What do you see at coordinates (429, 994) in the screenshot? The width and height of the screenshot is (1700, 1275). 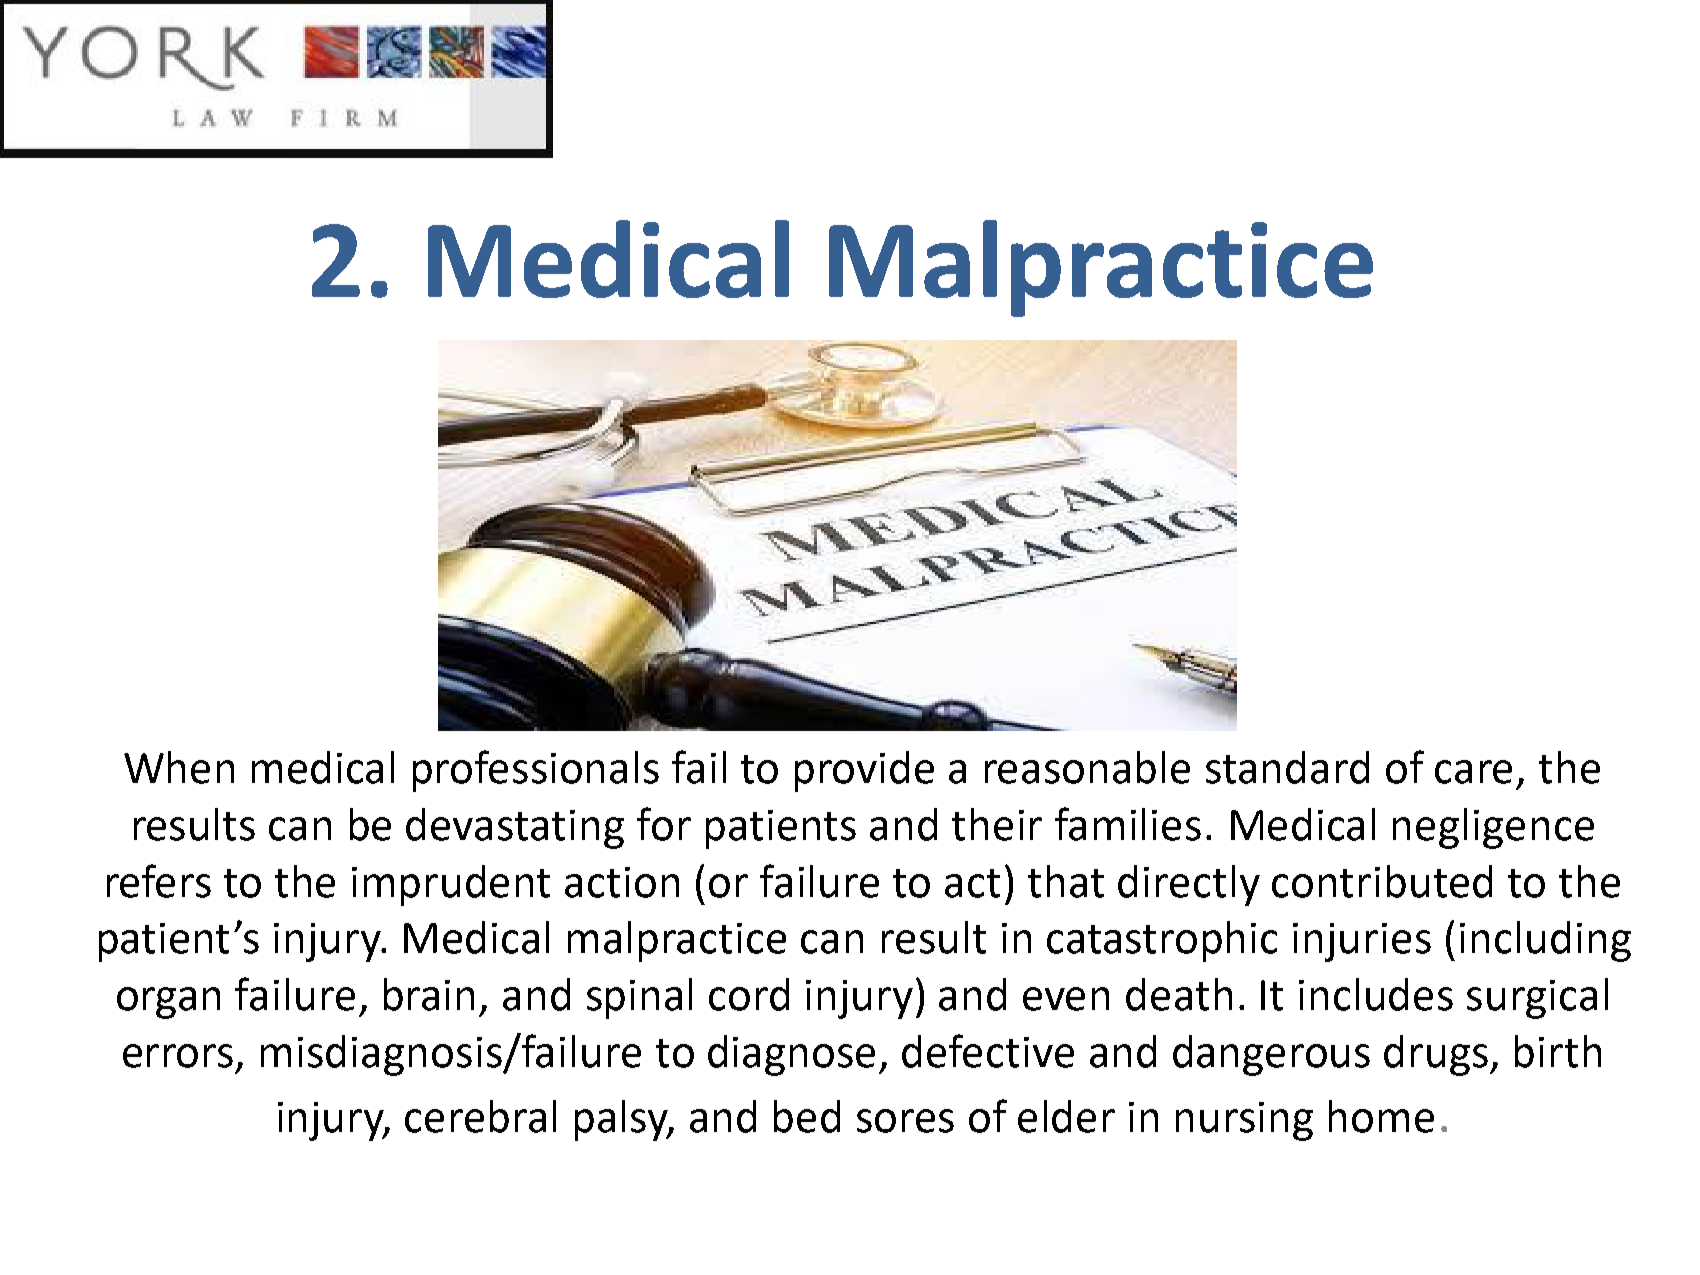 I see `brain` at bounding box center [429, 994].
